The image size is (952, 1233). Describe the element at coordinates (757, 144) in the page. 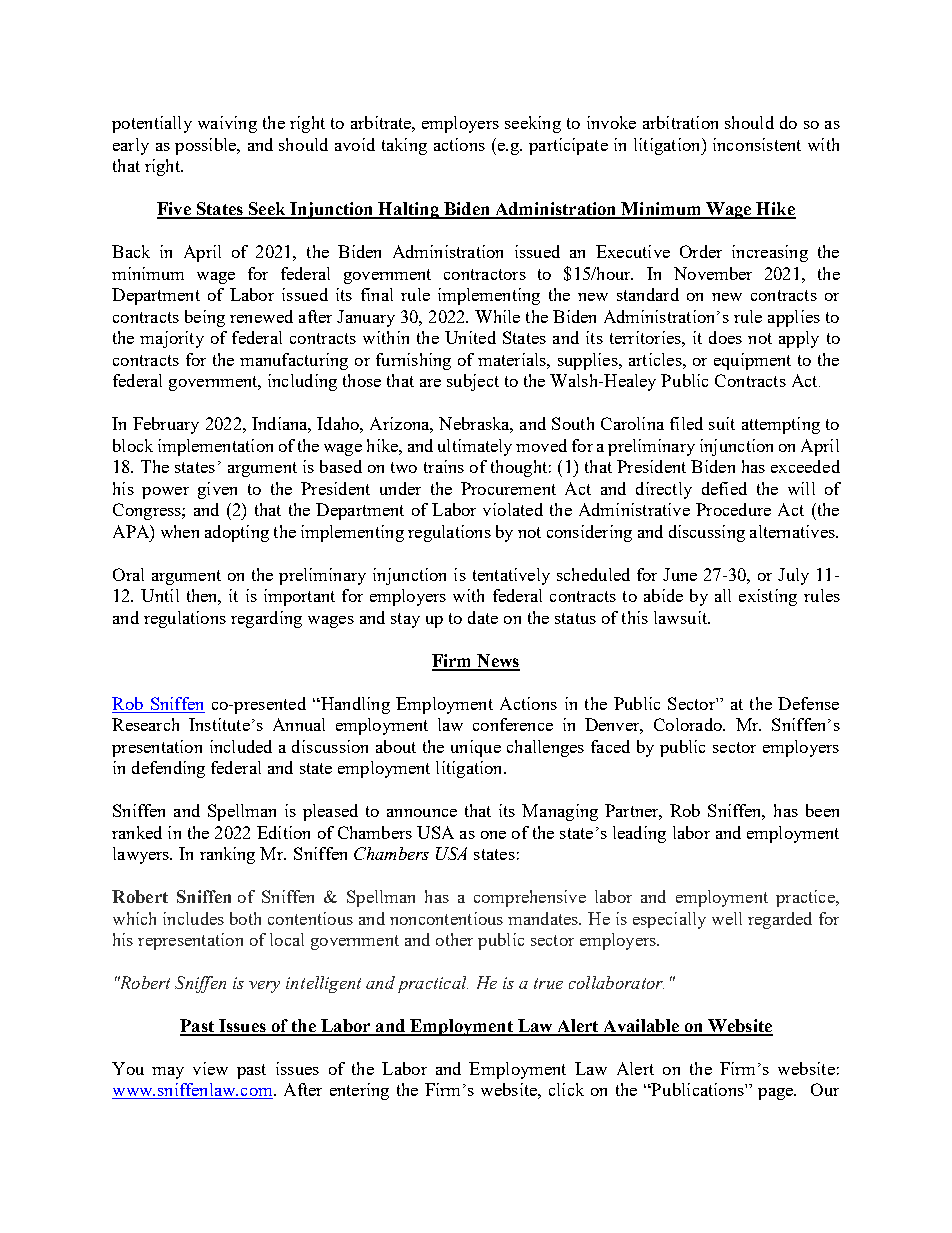

I see `inconsistent` at that location.
